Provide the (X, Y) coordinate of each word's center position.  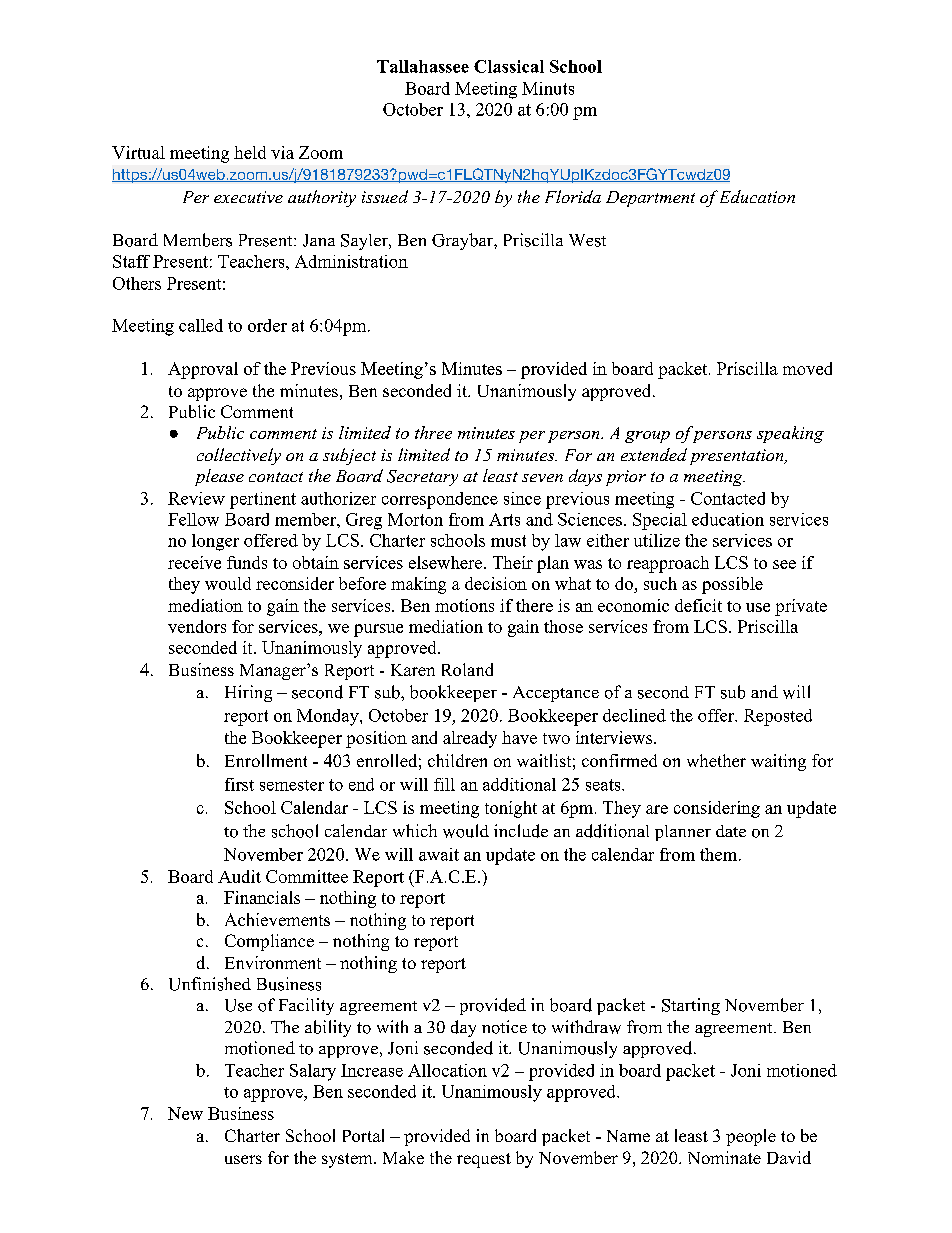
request (484, 1160)
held (250, 152)
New (185, 1113)
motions (464, 605)
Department (650, 199)
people (751, 1137)
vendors (197, 626)
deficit (698, 605)
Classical (509, 66)
